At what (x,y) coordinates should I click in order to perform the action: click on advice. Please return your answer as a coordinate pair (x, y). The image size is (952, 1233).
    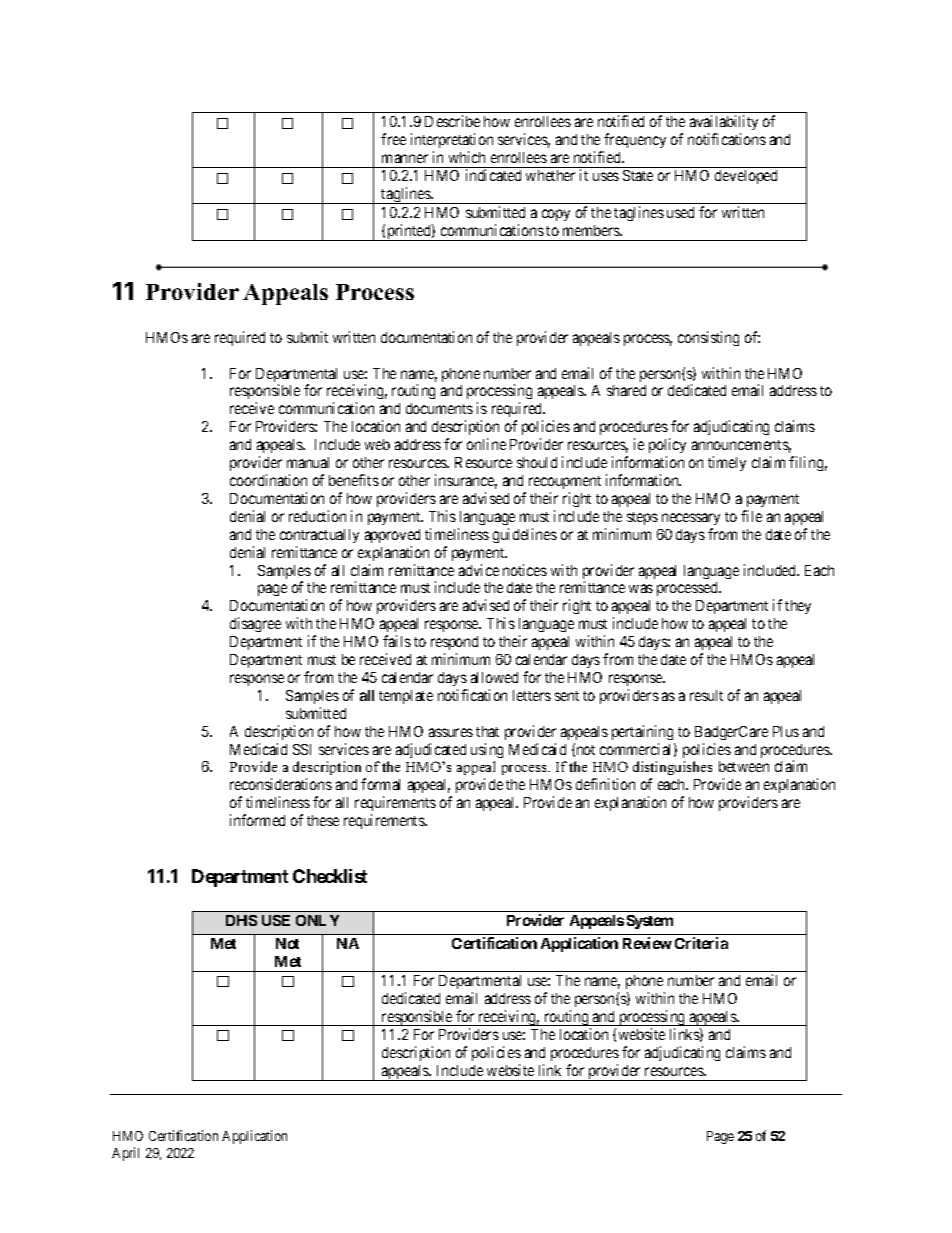
    Looking at the image, I should click on (479, 570).
